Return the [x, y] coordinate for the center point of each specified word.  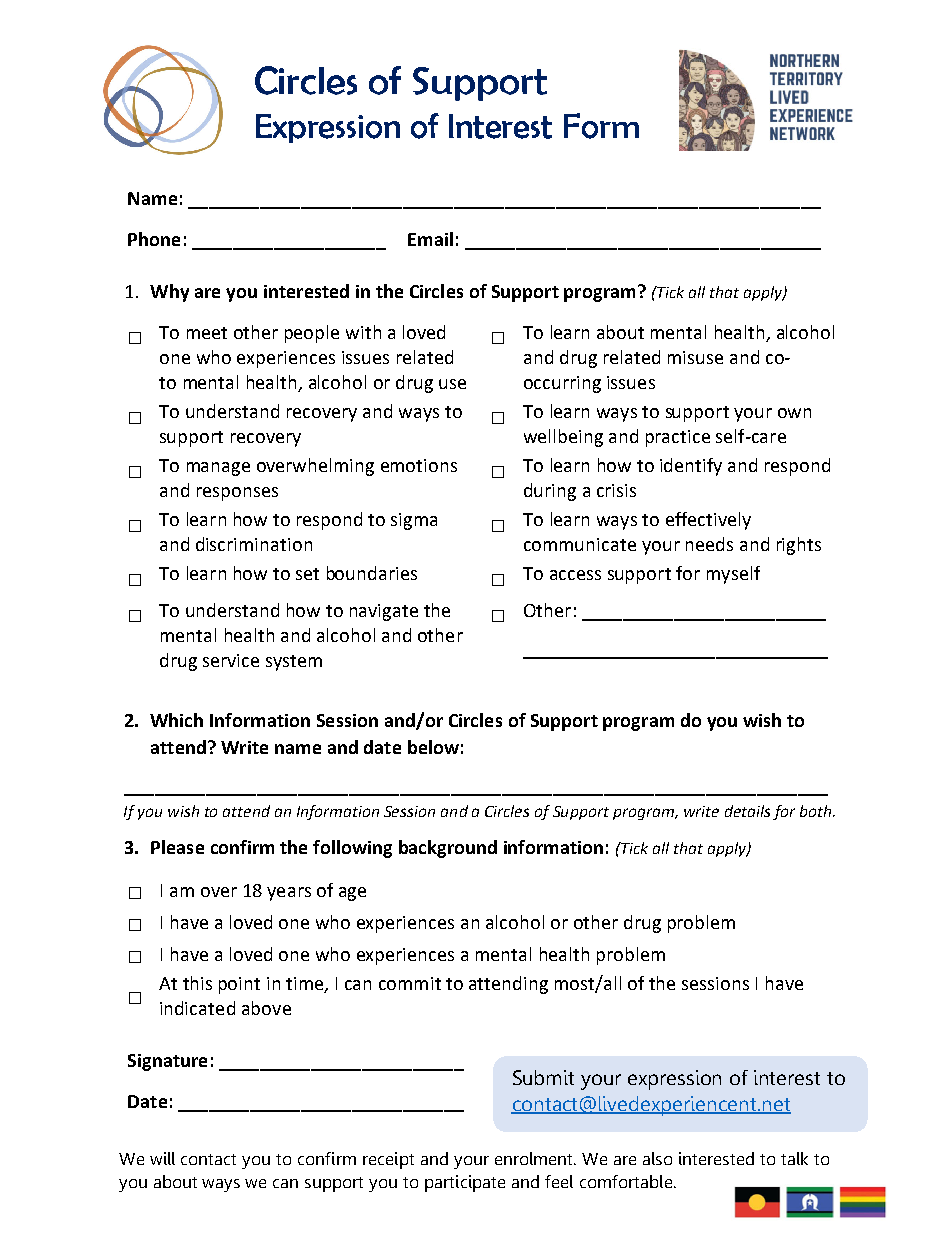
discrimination [254, 544]
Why [169, 293]
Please [177, 847]
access [575, 575]
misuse [695, 357]
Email [430, 239]
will [162, 1158]
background [448, 849]
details [747, 811]
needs [709, 544]
